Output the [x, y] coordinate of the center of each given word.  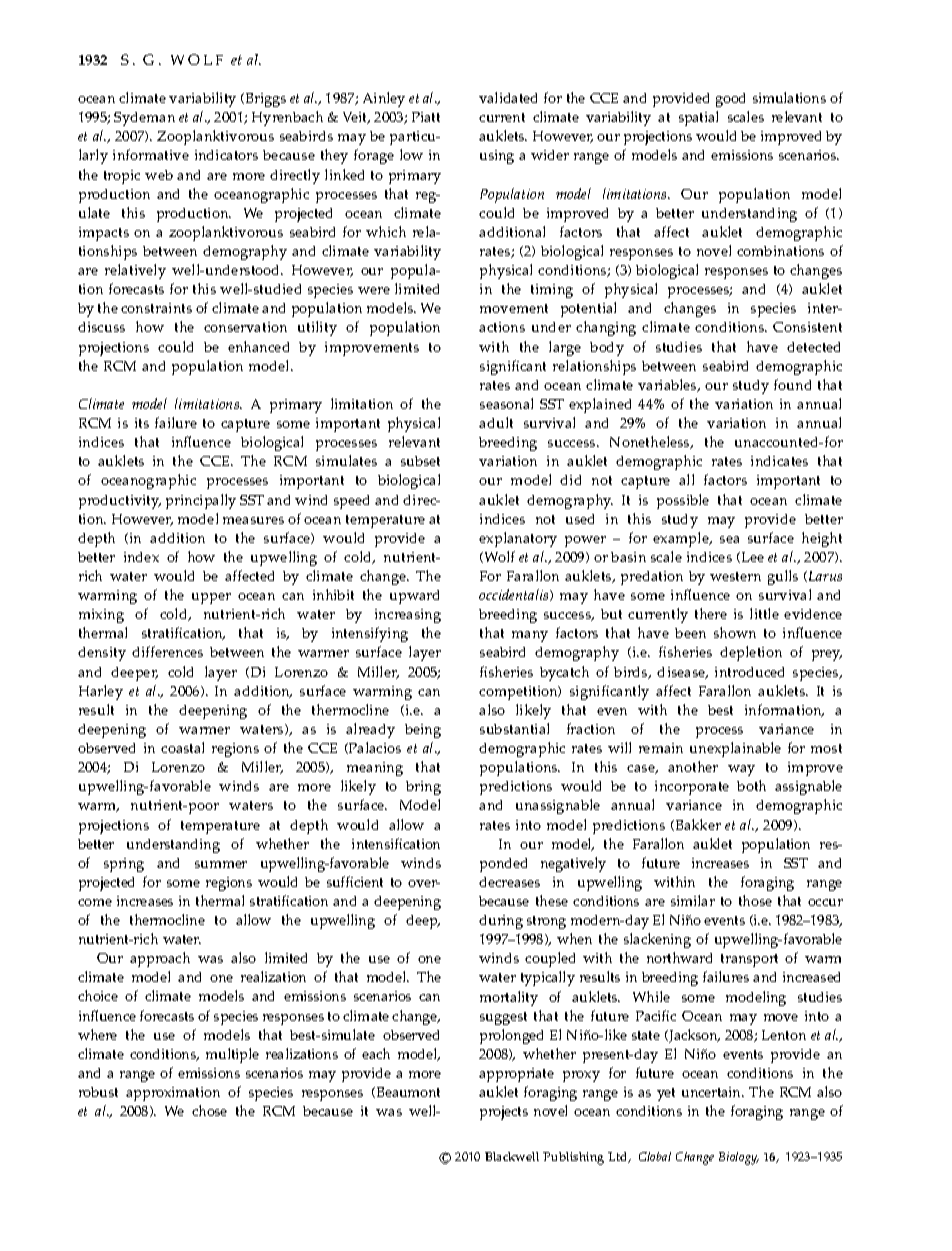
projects [504, 1113]
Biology [739, 1158]
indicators [226, 155]
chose [209, 1110]
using [497, 157]
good [730, 100]
